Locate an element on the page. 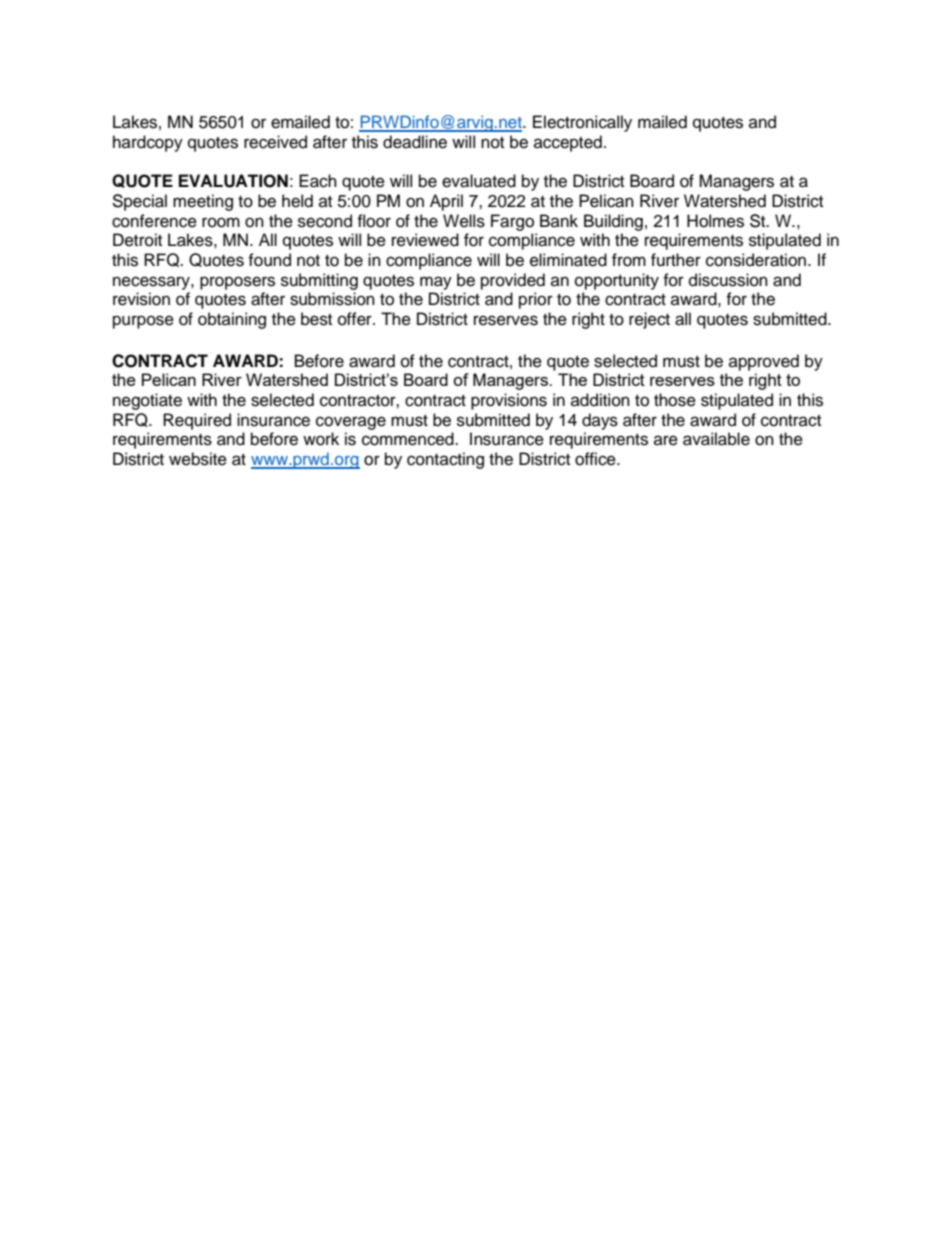 The width and height of the page is (952, 1233). Electronically is located at coordinates (582, 123).
